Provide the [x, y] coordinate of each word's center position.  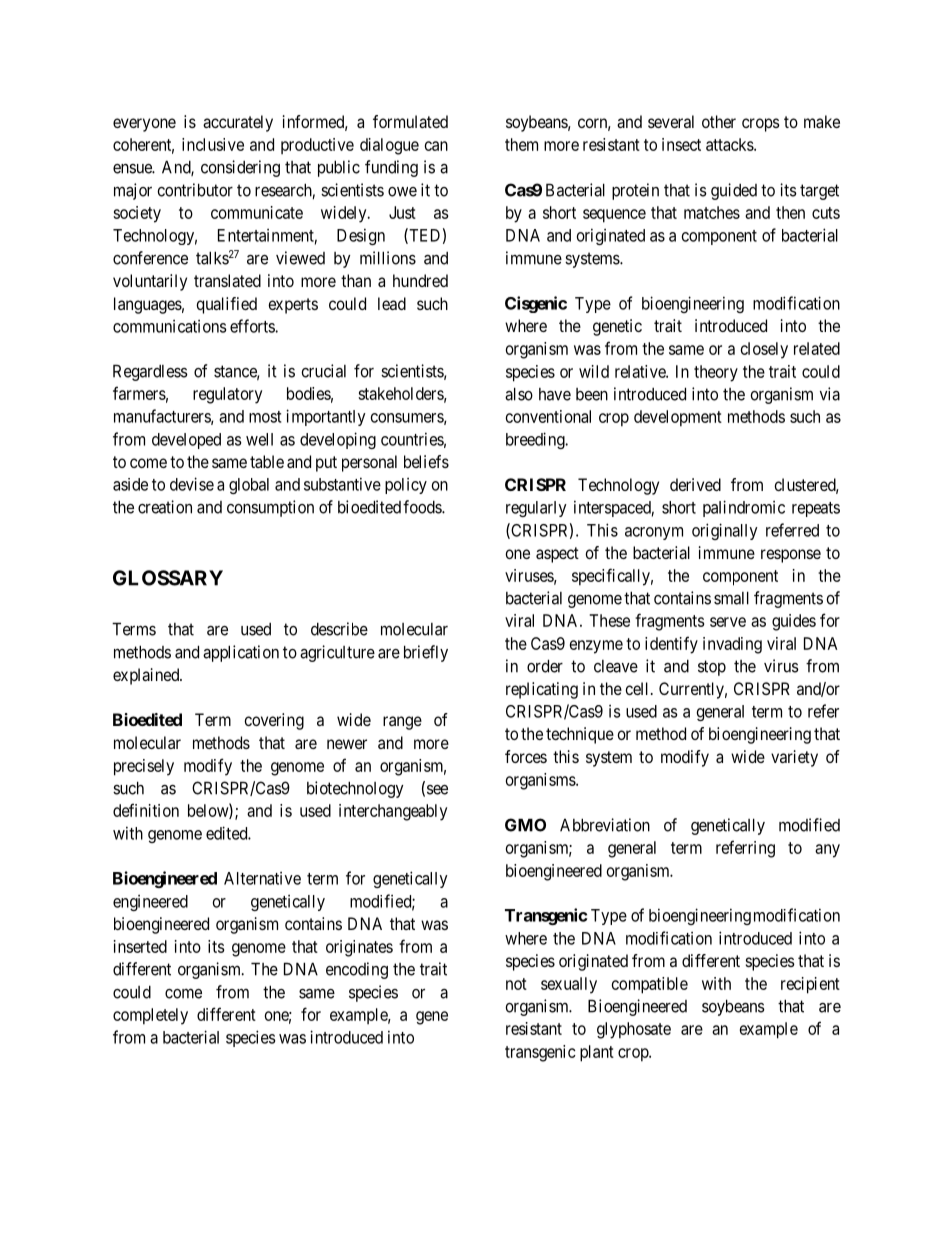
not [516, 984]
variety [794, 758]
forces [526, 756]
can [436, 146]
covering [274, 721]
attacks [730, 144]
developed [186, 441]
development [678, 418]
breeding [536, 440]
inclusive [213, 144]
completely [150, 1016]
